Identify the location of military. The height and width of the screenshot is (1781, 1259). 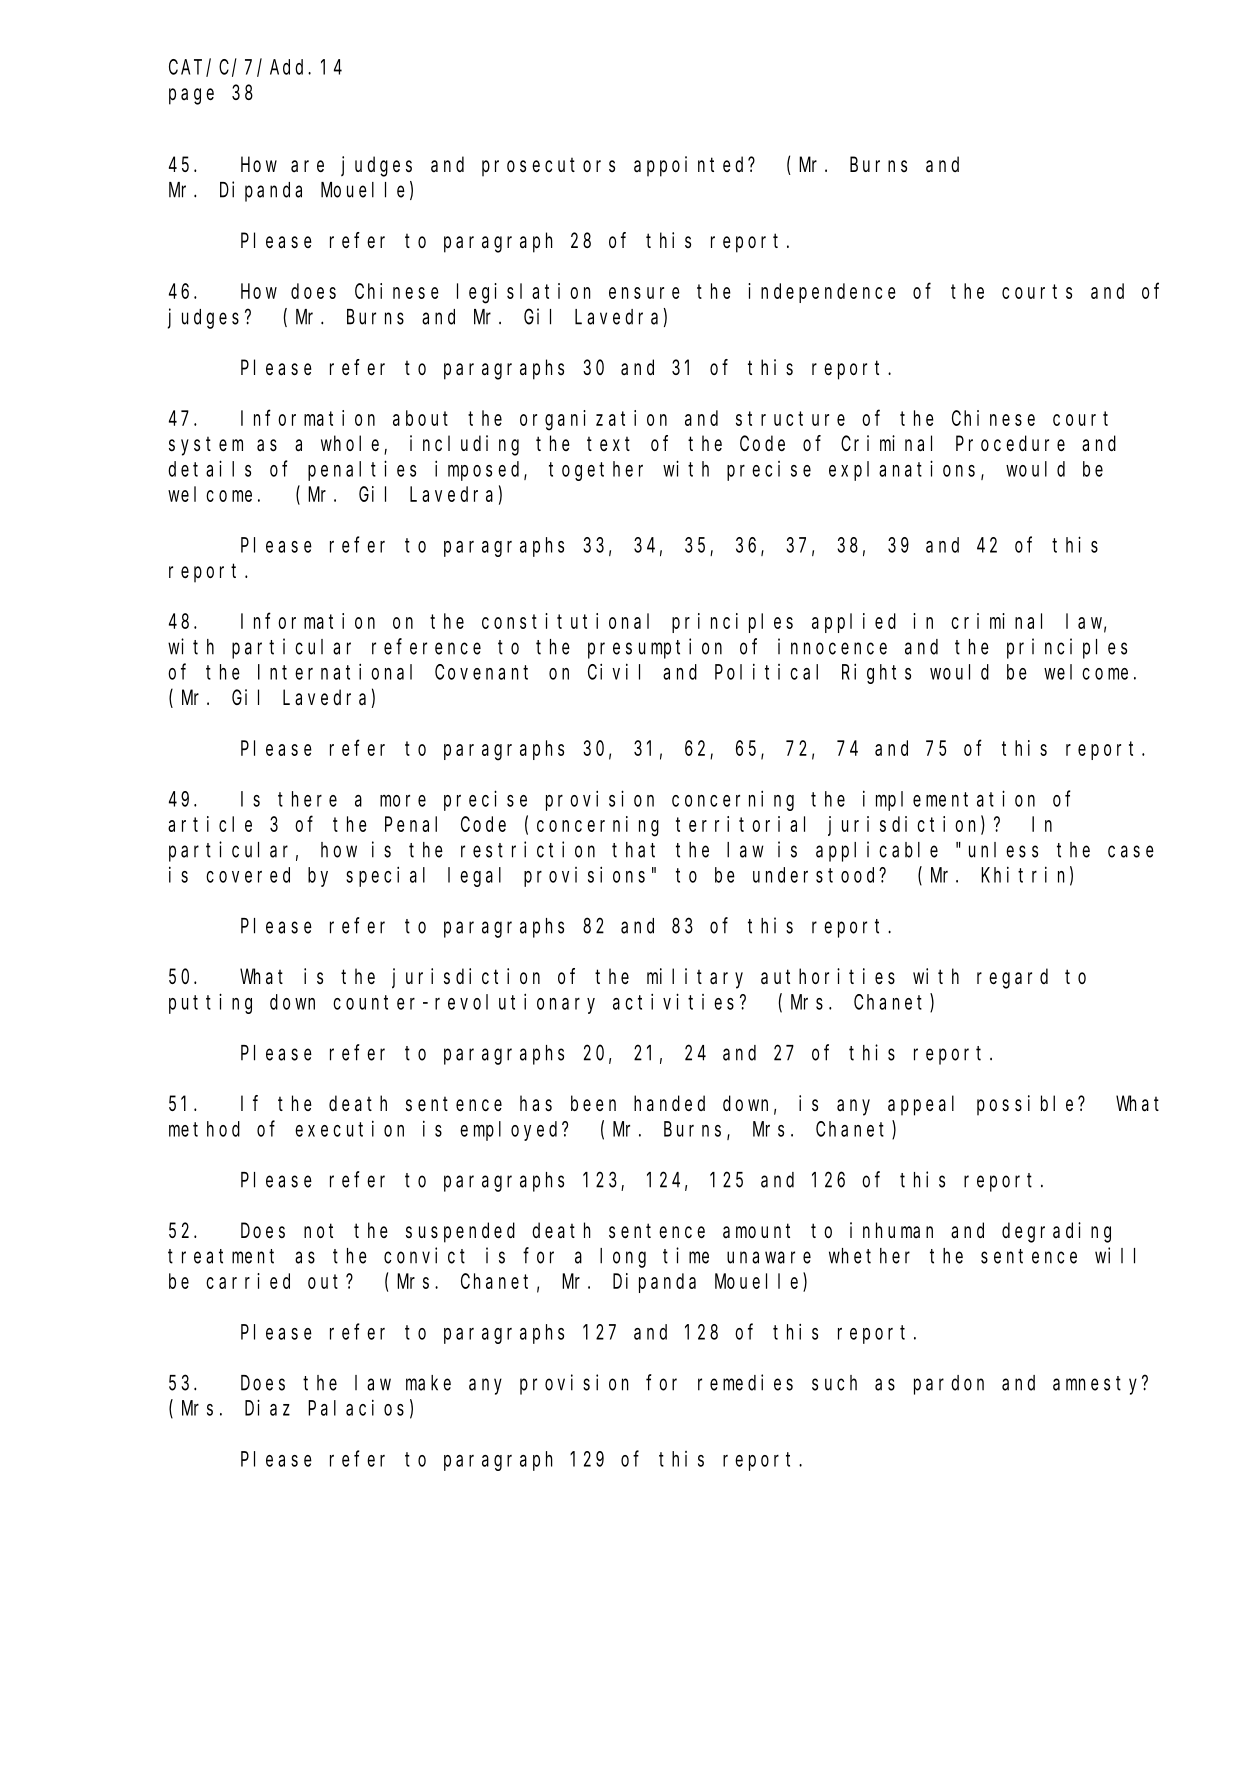
(695, 978).
